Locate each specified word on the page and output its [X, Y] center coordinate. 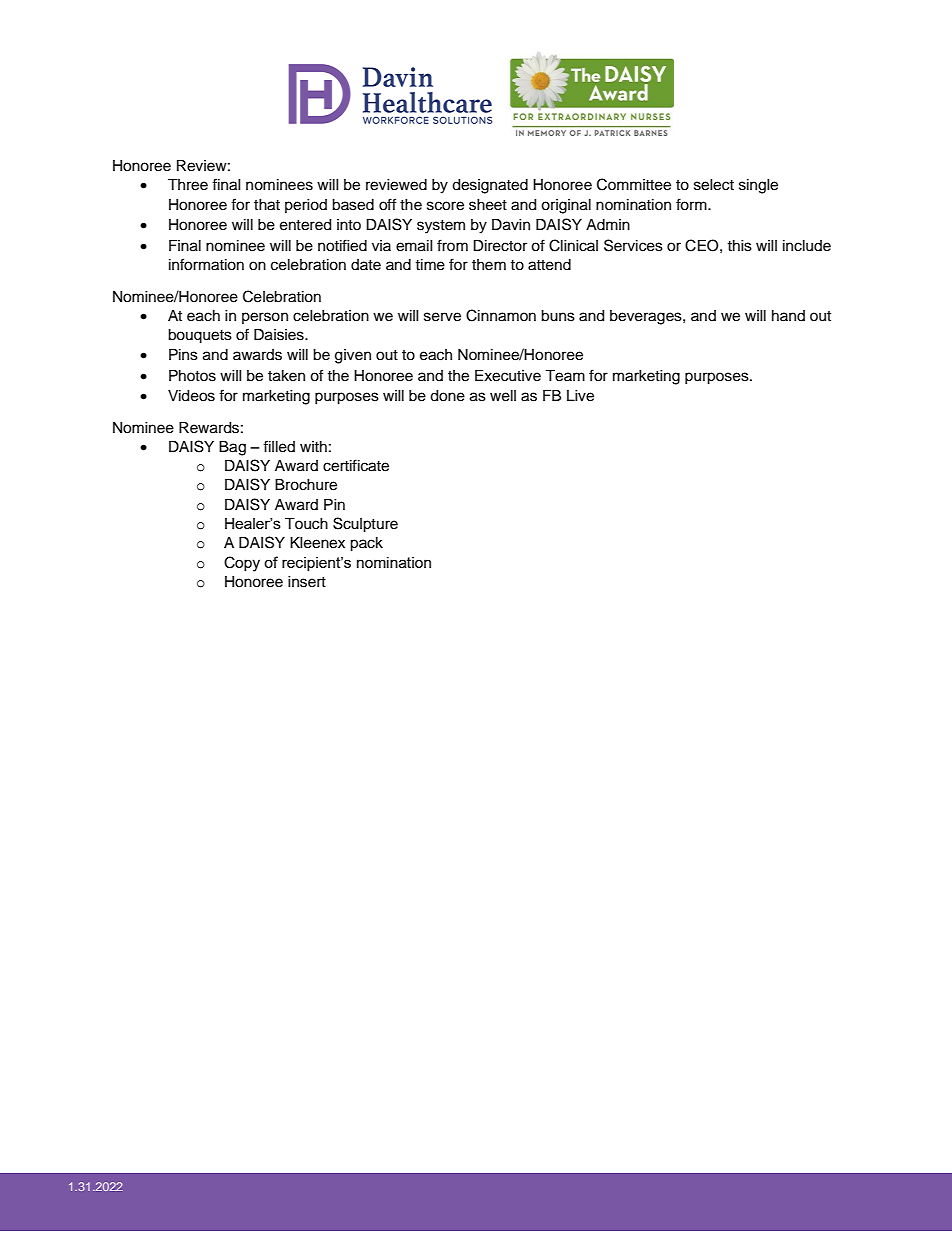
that [267, 205]
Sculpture [365, 525]
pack [366, 544]
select [714, 185]
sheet [488, 205]
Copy [242, 564]
